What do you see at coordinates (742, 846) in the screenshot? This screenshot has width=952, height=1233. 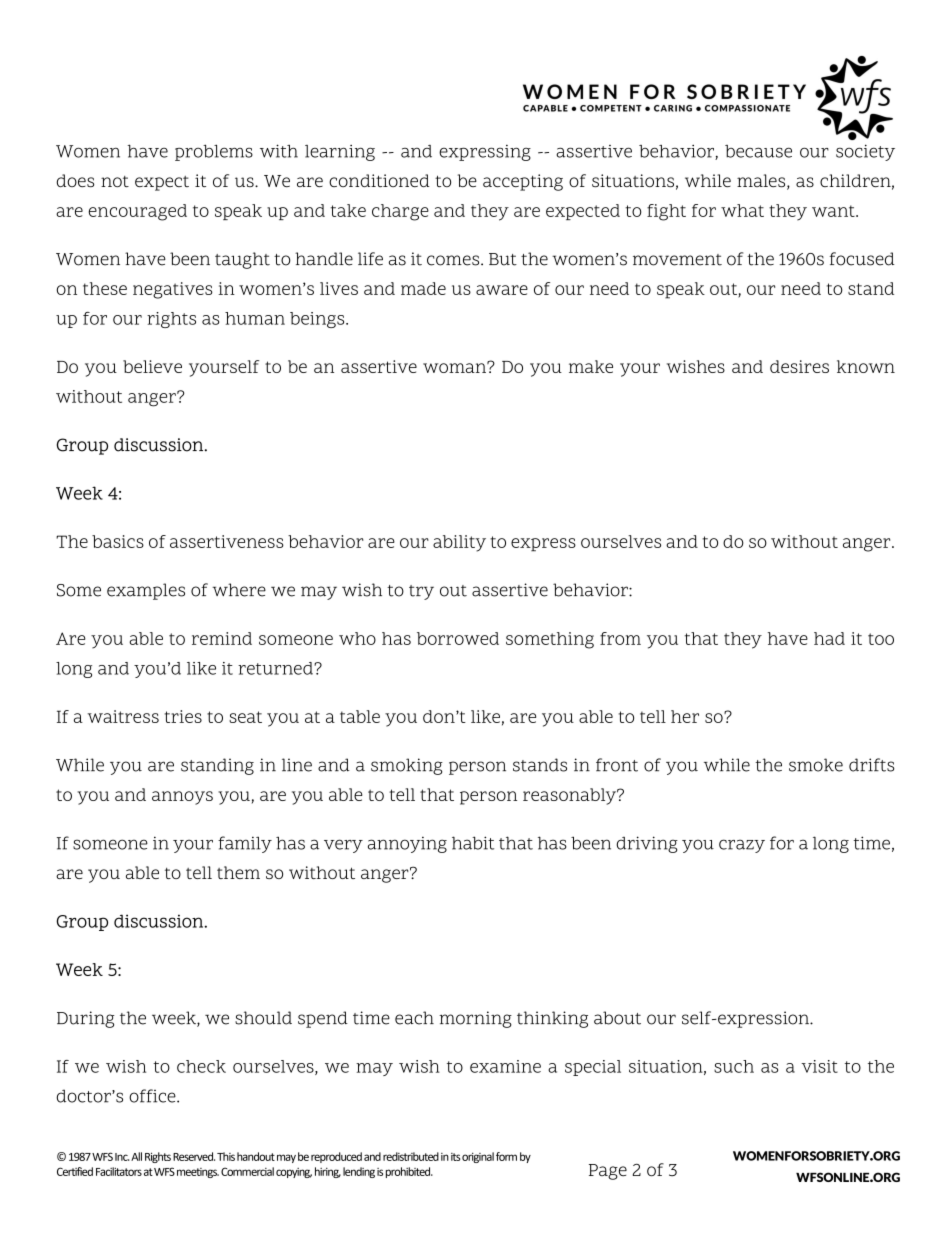 I see `crazy` at bounding box center [742, 846].
